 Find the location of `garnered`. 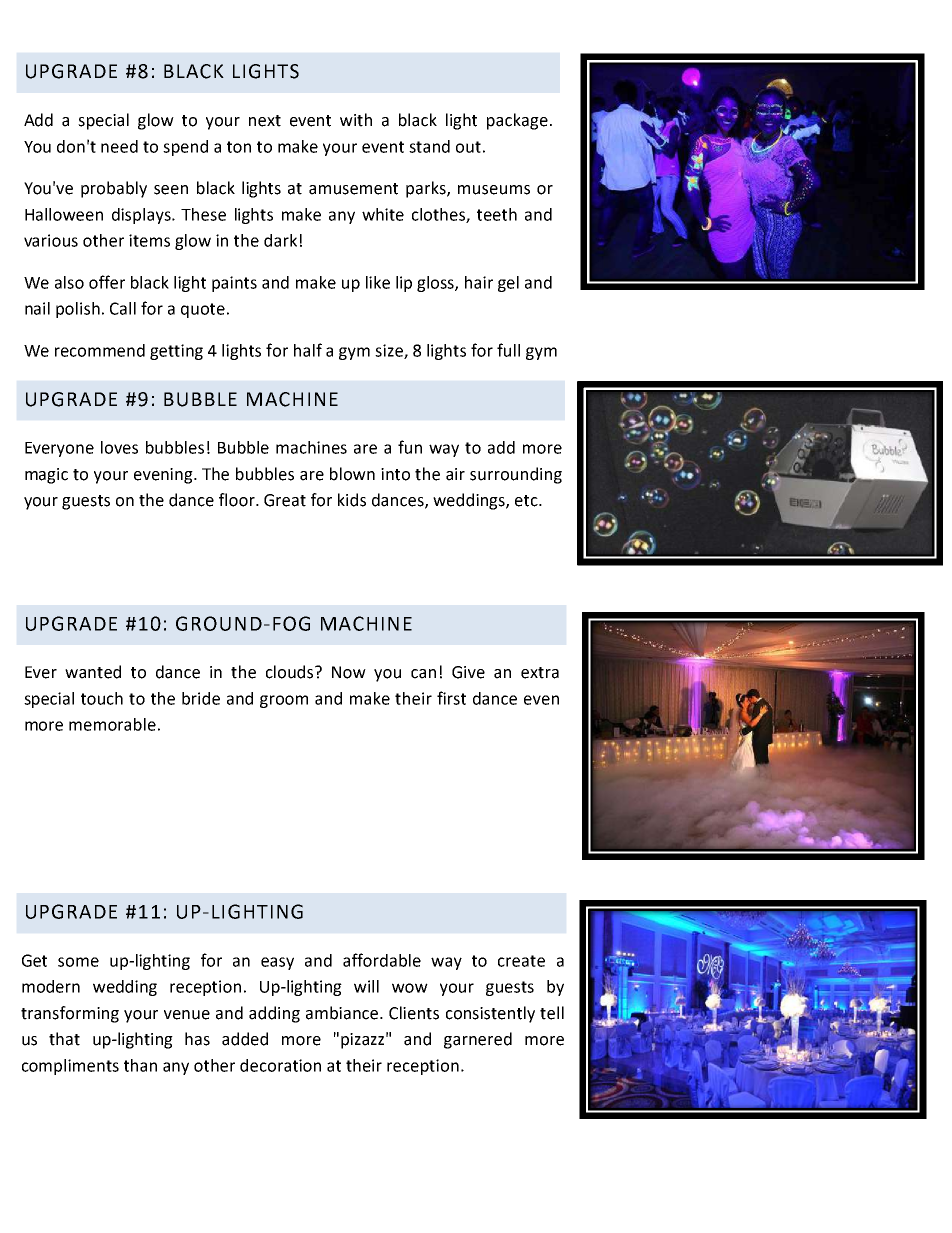

garnered is located at coordinates (478, 1040).
